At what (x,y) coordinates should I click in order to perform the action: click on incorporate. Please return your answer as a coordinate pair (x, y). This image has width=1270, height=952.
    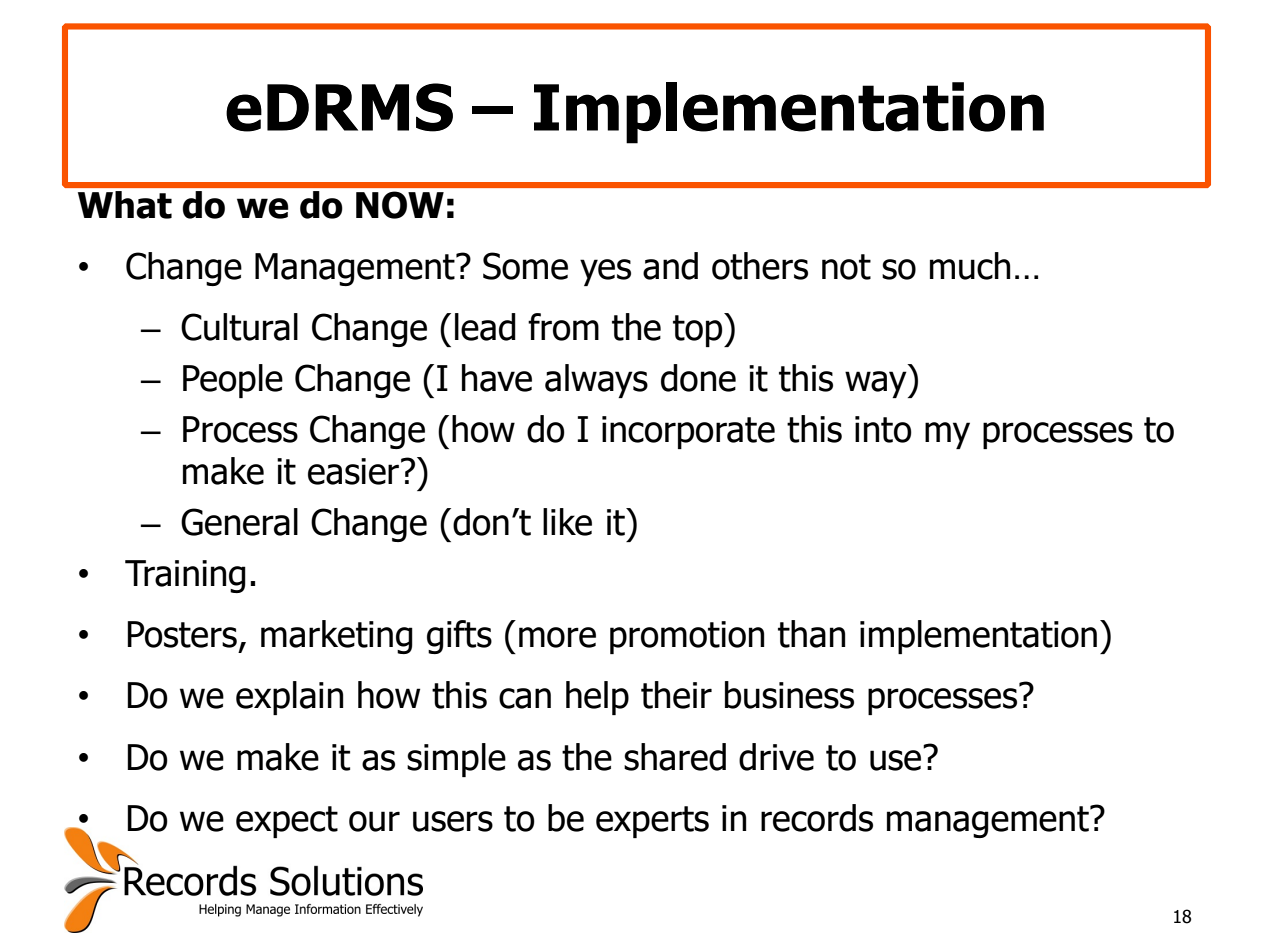
    Looking at the image, I should click on (688, 432).
